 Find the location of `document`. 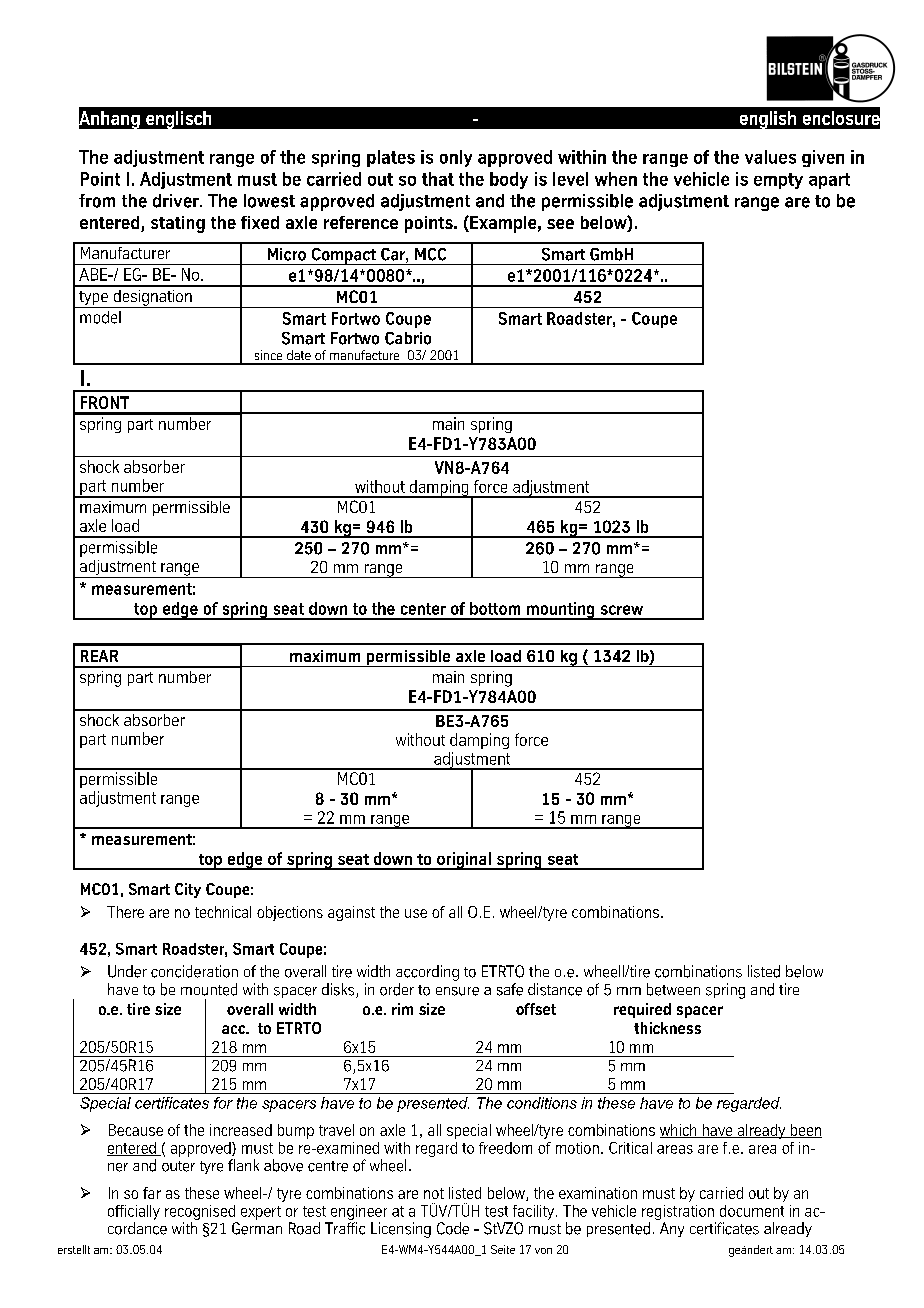

document is located at coordinates (752, 1211).
